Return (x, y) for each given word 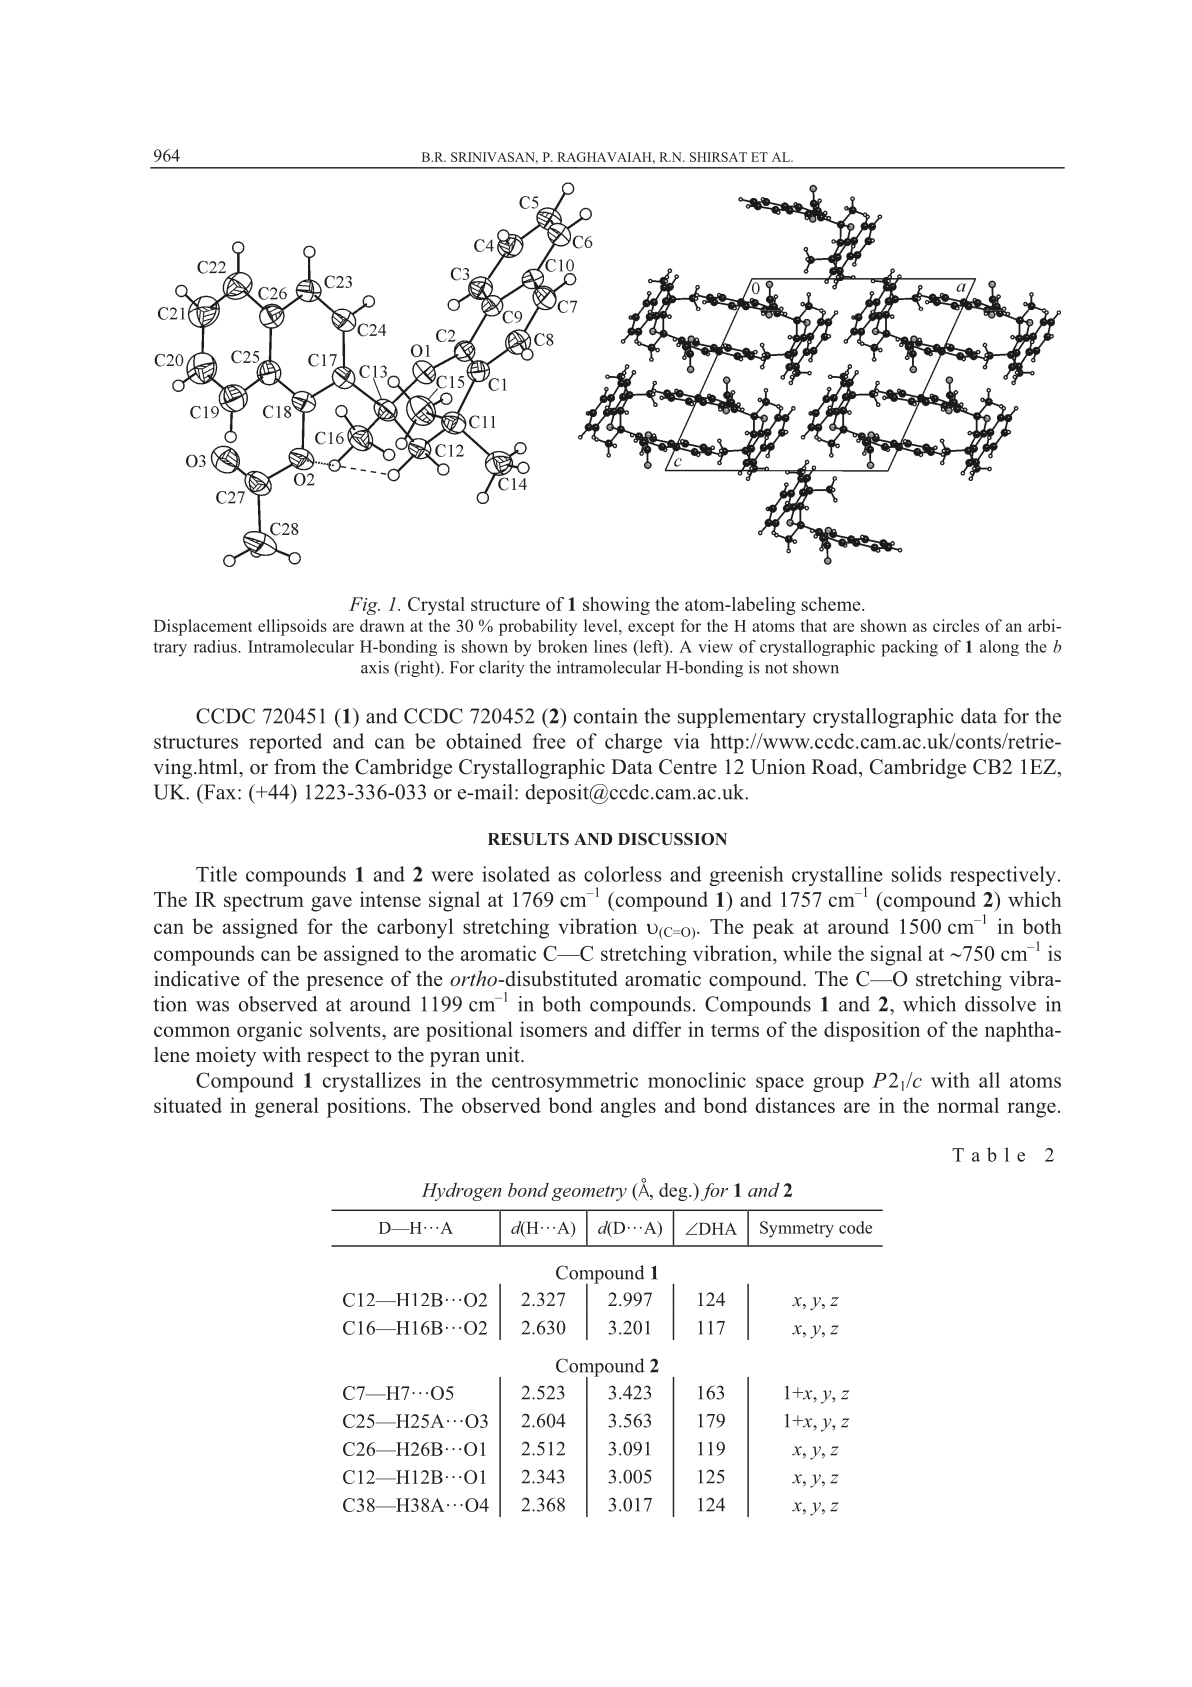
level (602, 625)
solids (917, 874)
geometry (589, 1193)
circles (956, 625)
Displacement (203, 627)
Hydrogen (462, 1192)
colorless (623, 874)
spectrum (264, 903)
